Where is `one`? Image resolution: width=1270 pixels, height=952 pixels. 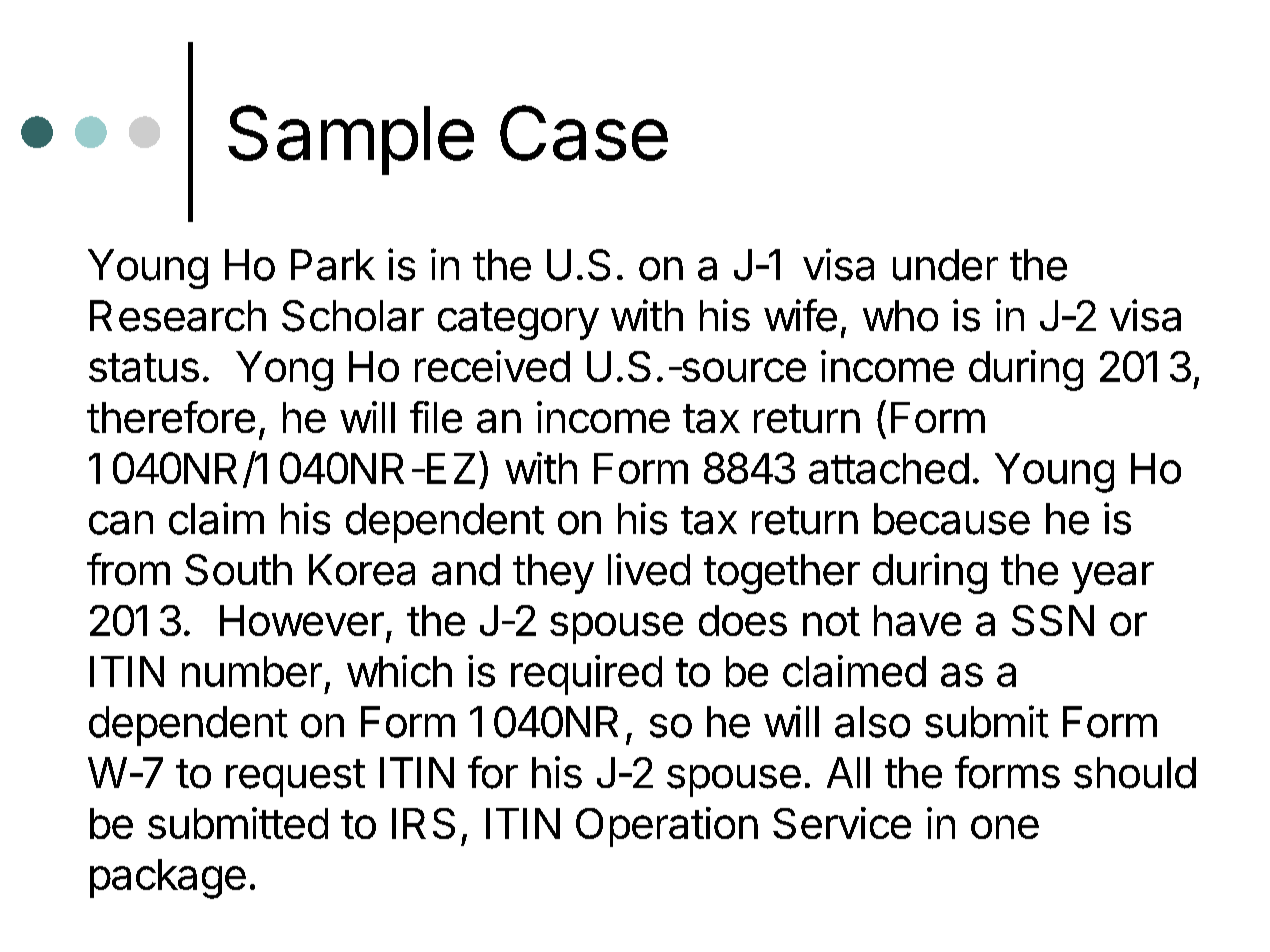 one is located at coordinates (1005, 827).
